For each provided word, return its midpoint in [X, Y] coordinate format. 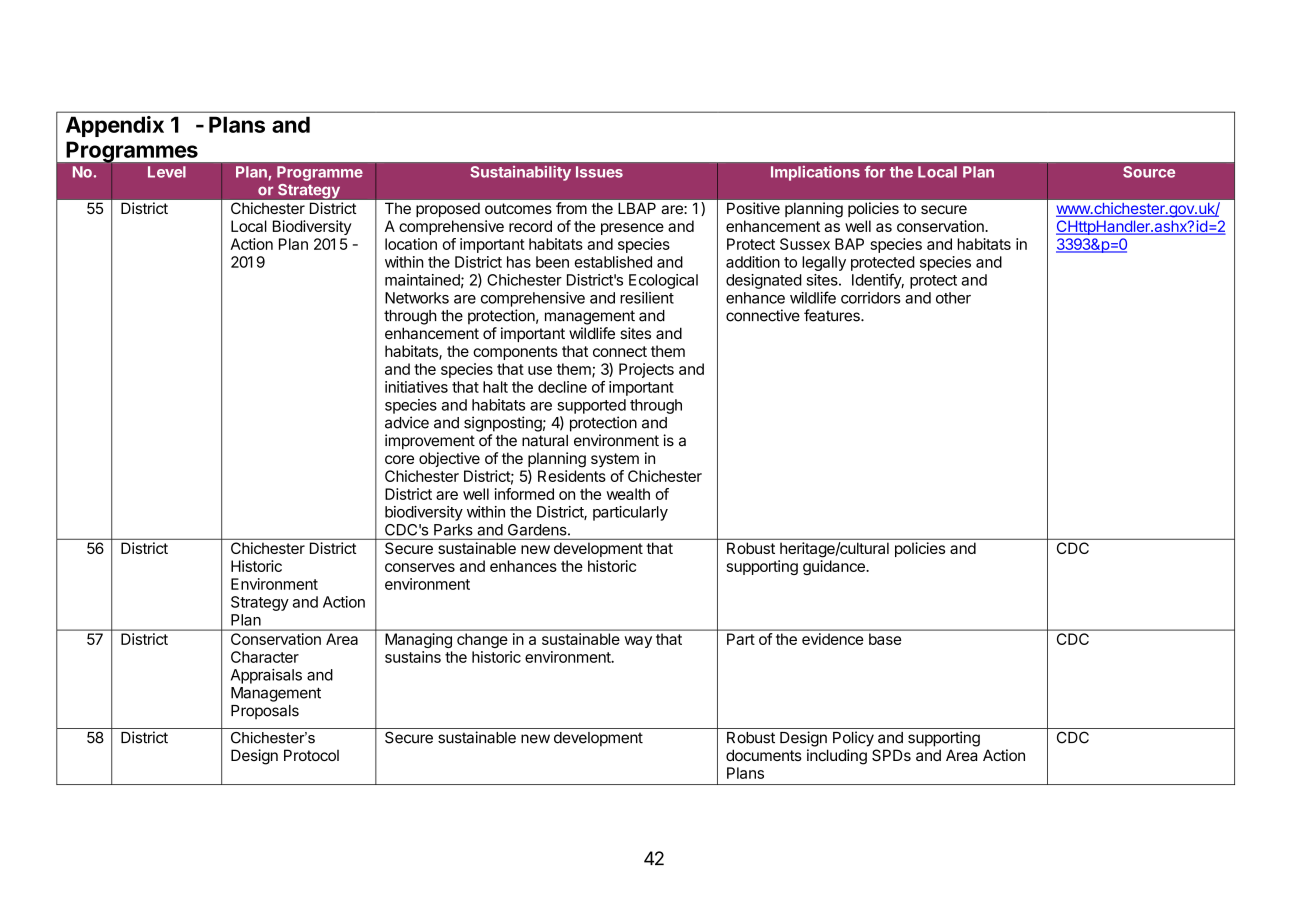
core [399, 459]
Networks [417, 298]
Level [167, 172]
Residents [572, 476]
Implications [815, 173]
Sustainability [520, 173]
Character [265, 657]
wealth [628, 494]
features [833, 315]
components [515, 353]
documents [764, 755]
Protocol [311, 755]
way [638, 642]
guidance [835, 567]
